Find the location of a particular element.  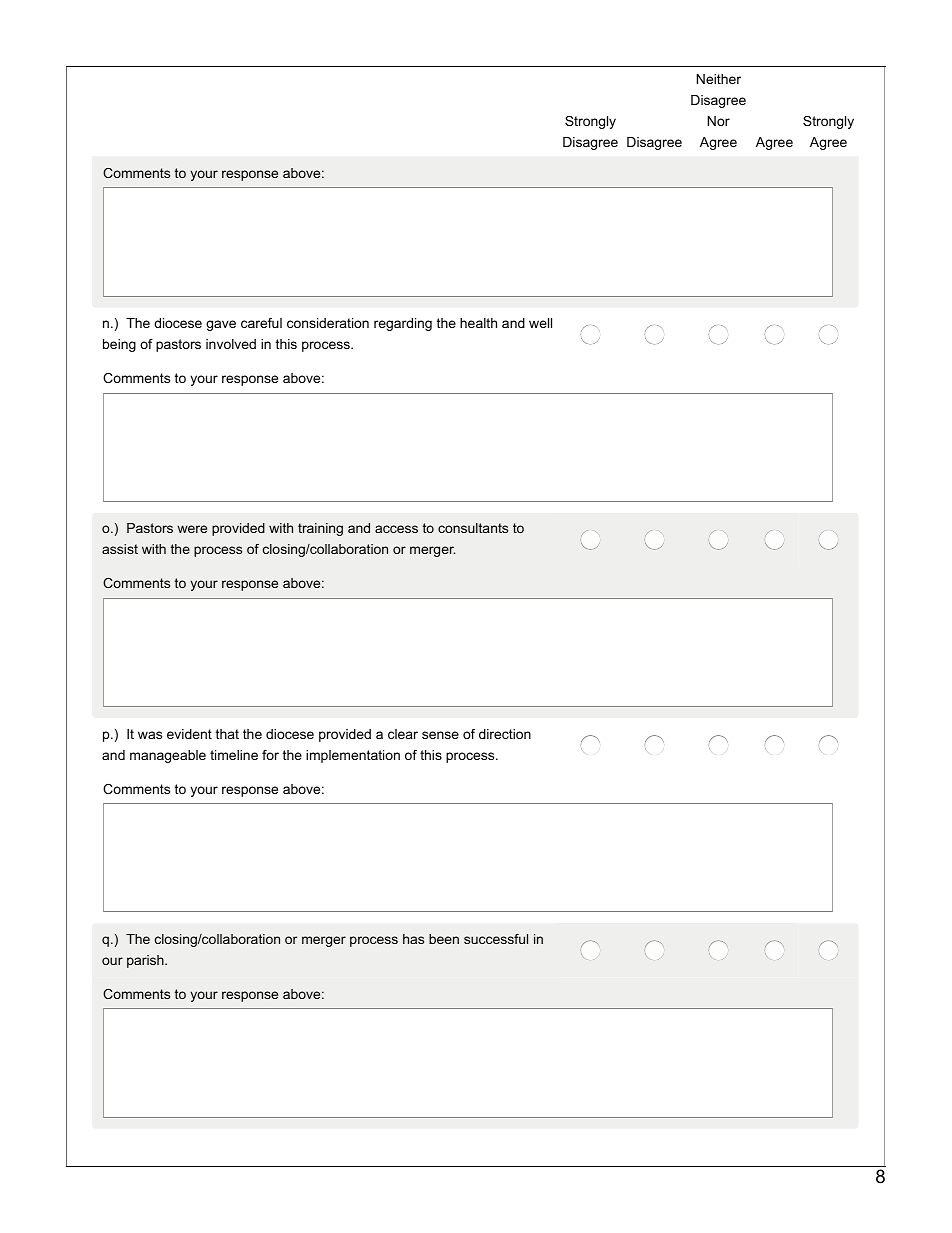

were is located at coordinates (192, 529).
